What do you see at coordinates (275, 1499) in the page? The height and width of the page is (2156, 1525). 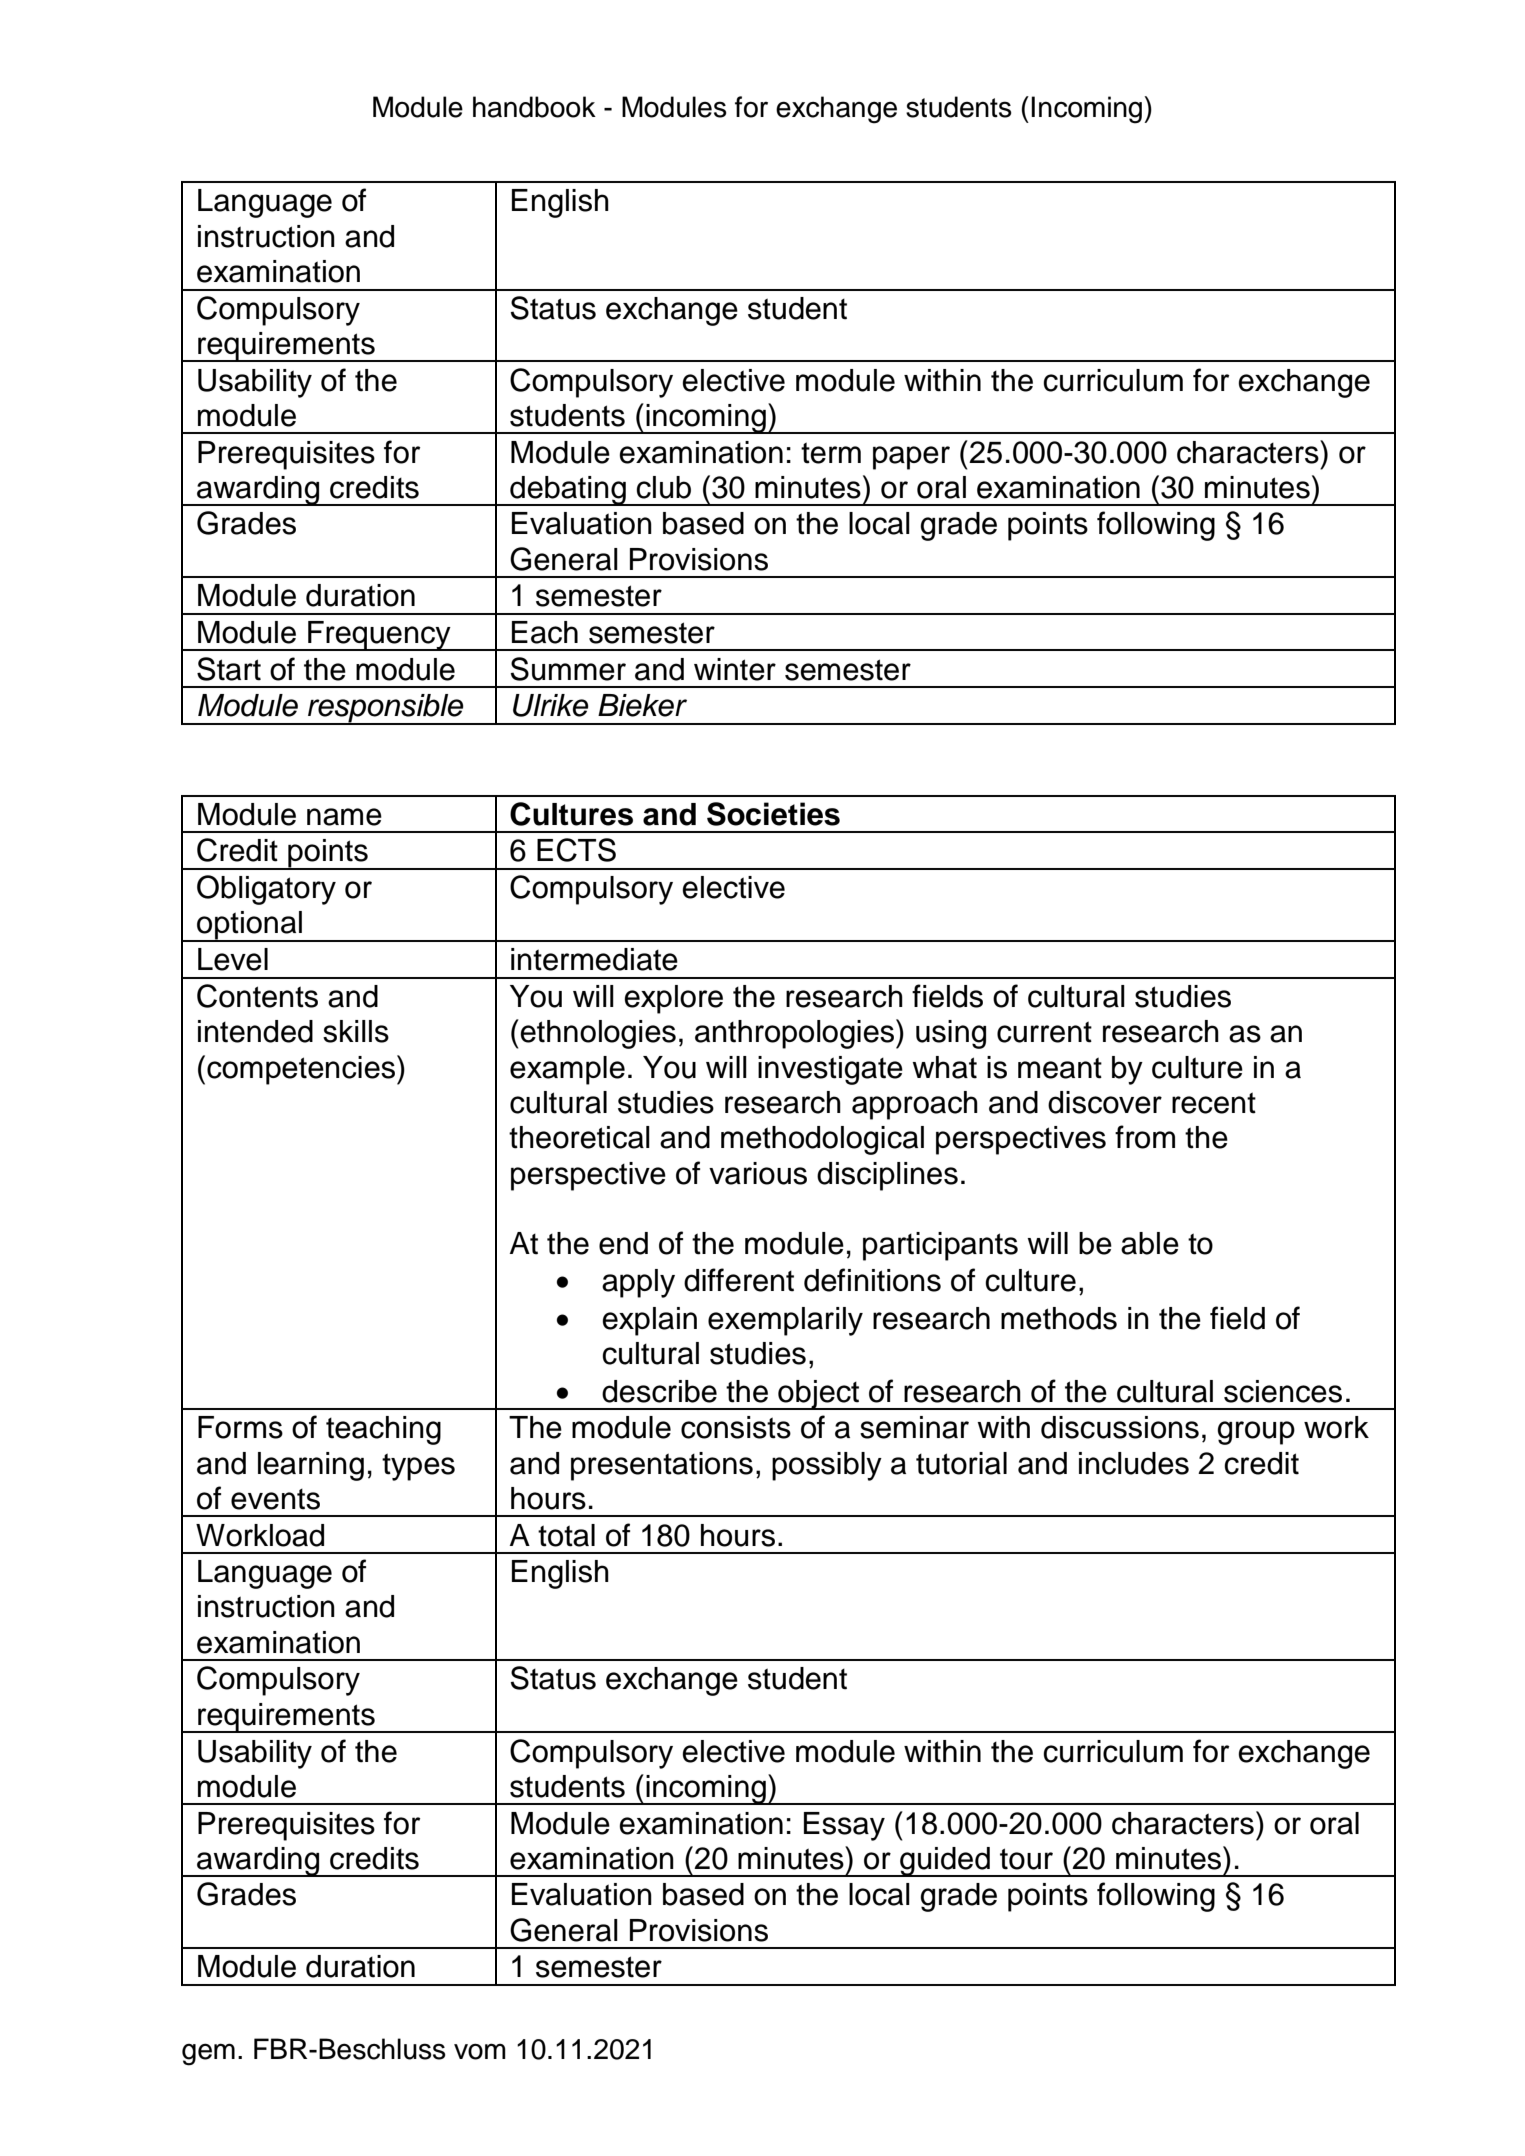 I see `events` at bounding box center [275, 1499].
